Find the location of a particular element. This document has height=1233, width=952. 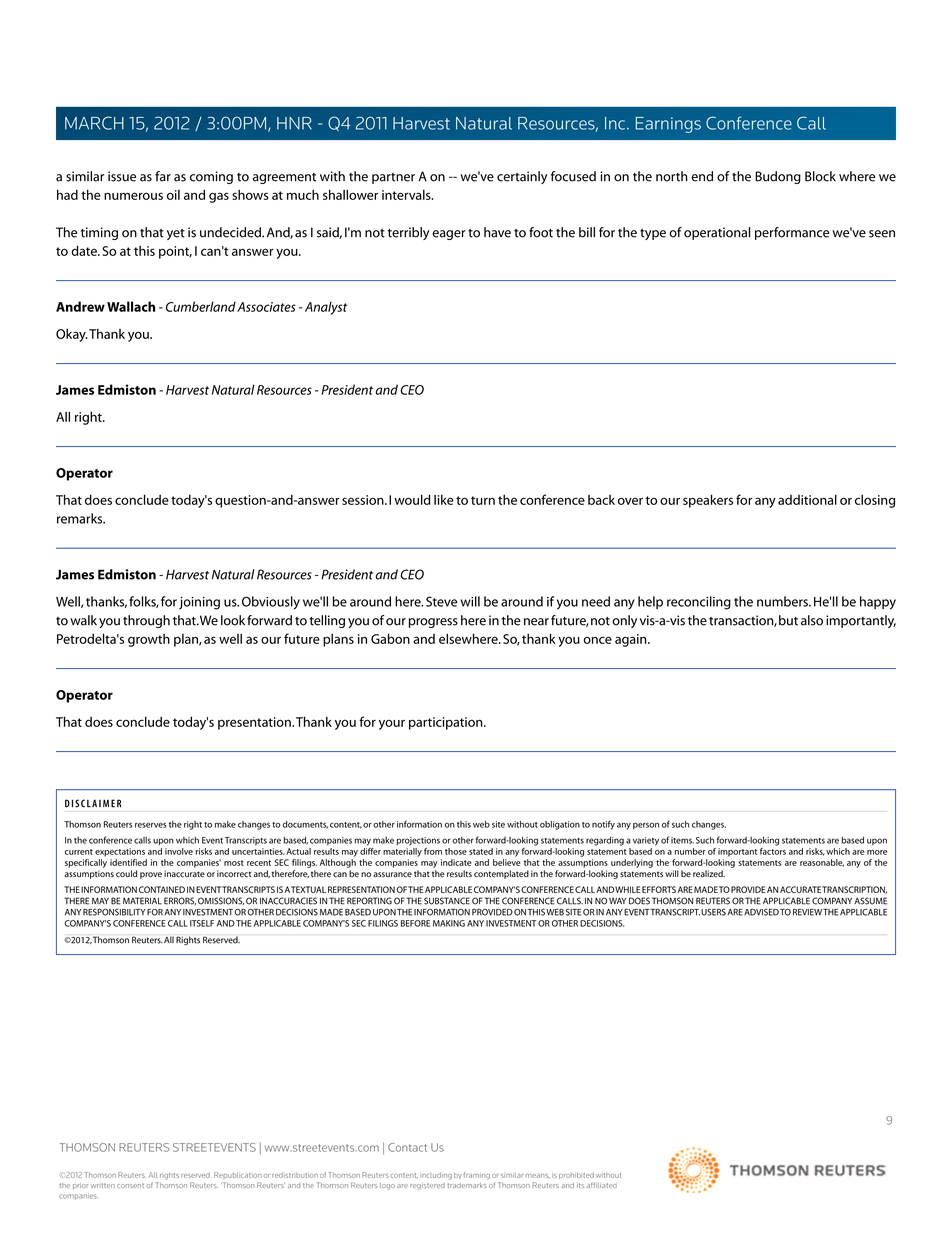

Block is located at coordinates (820, 176).
